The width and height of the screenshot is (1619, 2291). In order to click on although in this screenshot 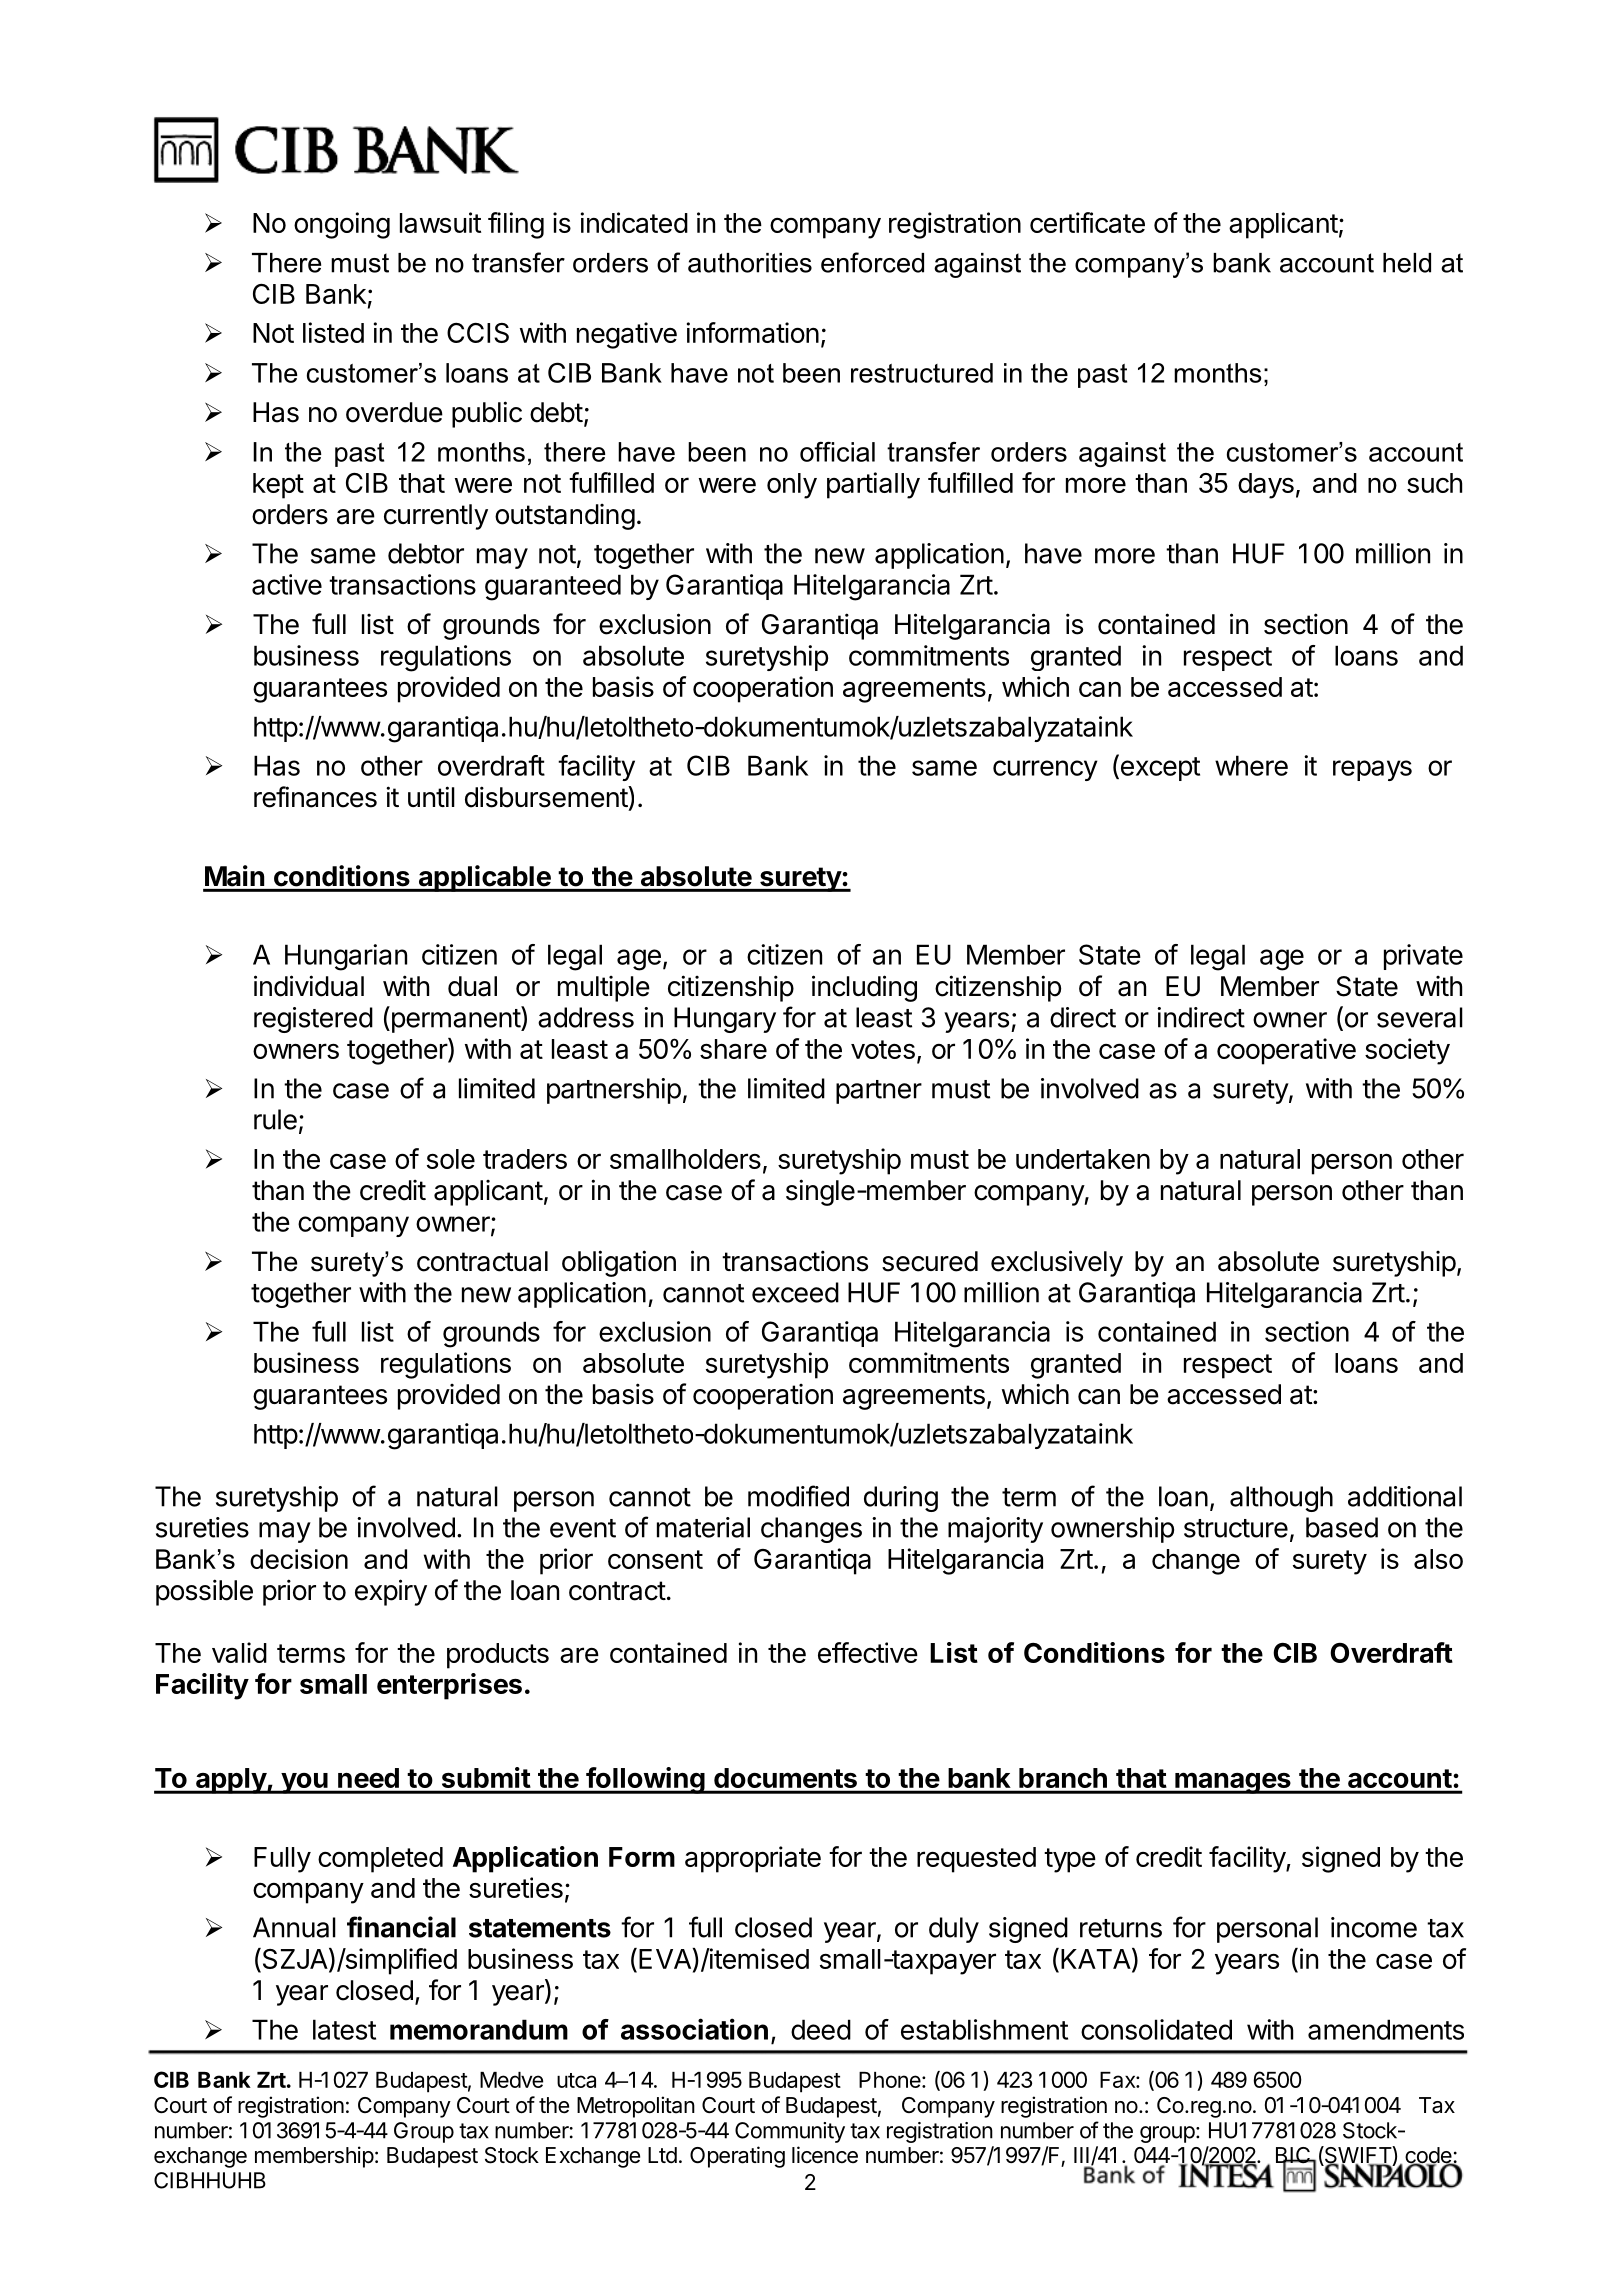, I will do `click(1281, 1499)`.
